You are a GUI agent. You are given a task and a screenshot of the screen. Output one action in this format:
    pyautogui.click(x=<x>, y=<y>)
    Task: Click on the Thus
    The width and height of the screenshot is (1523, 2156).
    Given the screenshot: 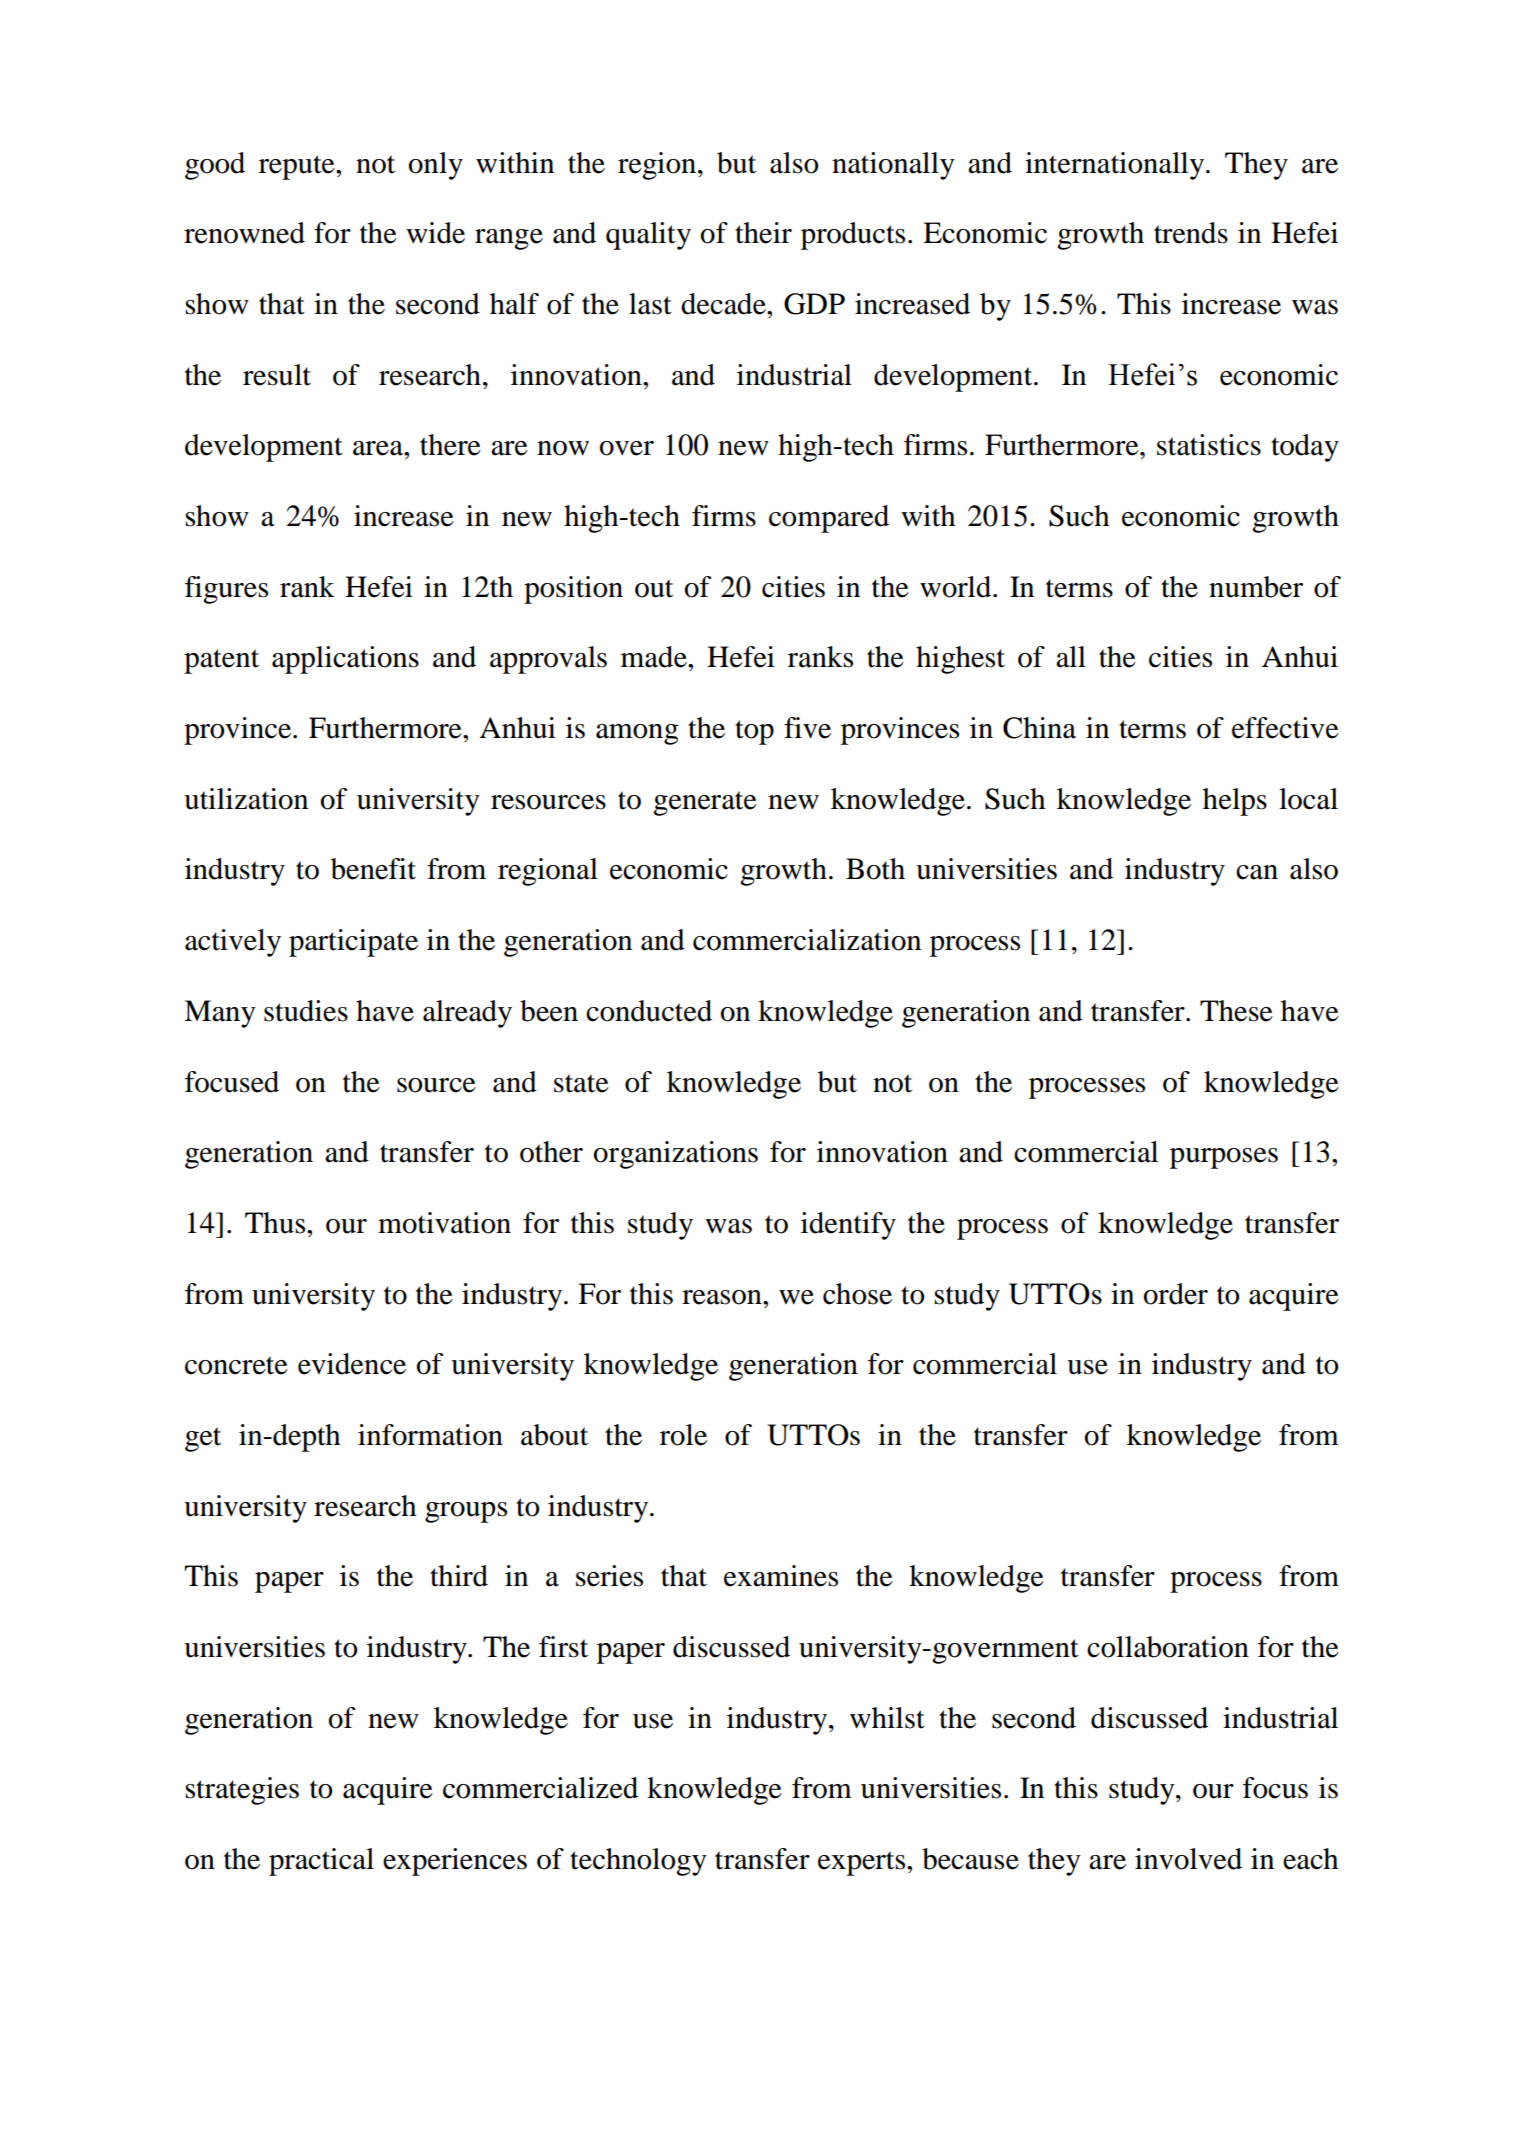 What is the action you would take?
    pyautogui.click(x=276, y=1223)
